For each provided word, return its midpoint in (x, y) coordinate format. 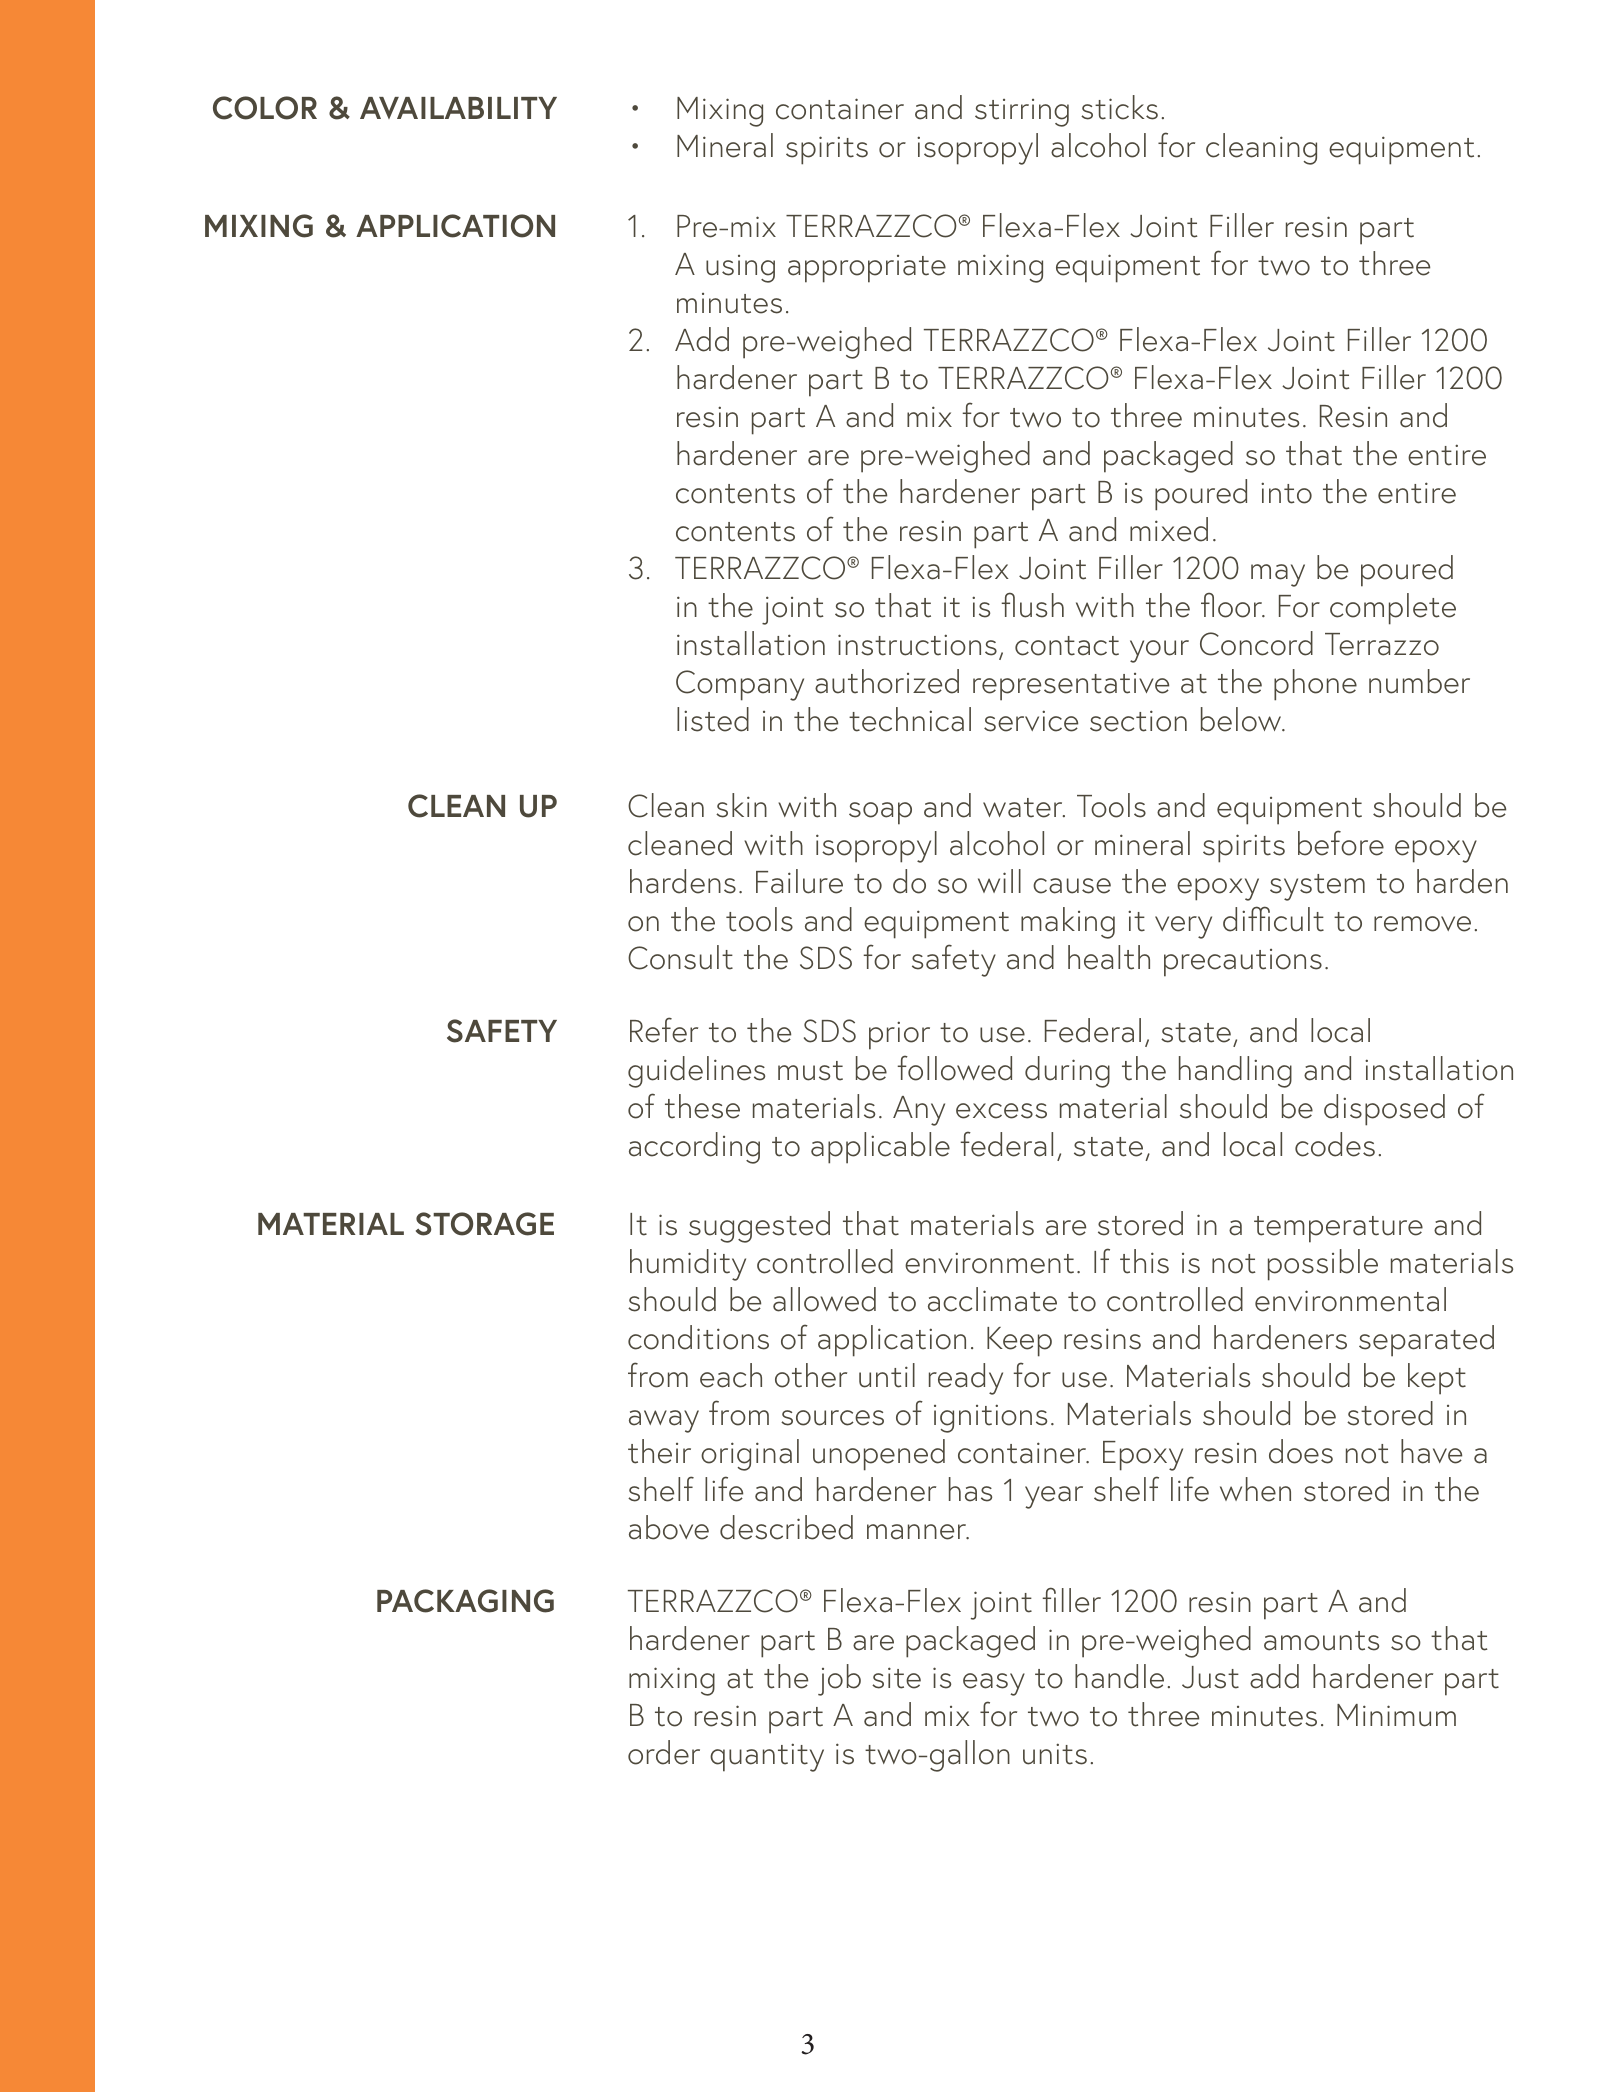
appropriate (867, 269)
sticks (1119, 107)
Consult (680, 957)
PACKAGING (465, 1601)
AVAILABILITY (458, 108)
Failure (799, 881)
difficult (1273, 919)
